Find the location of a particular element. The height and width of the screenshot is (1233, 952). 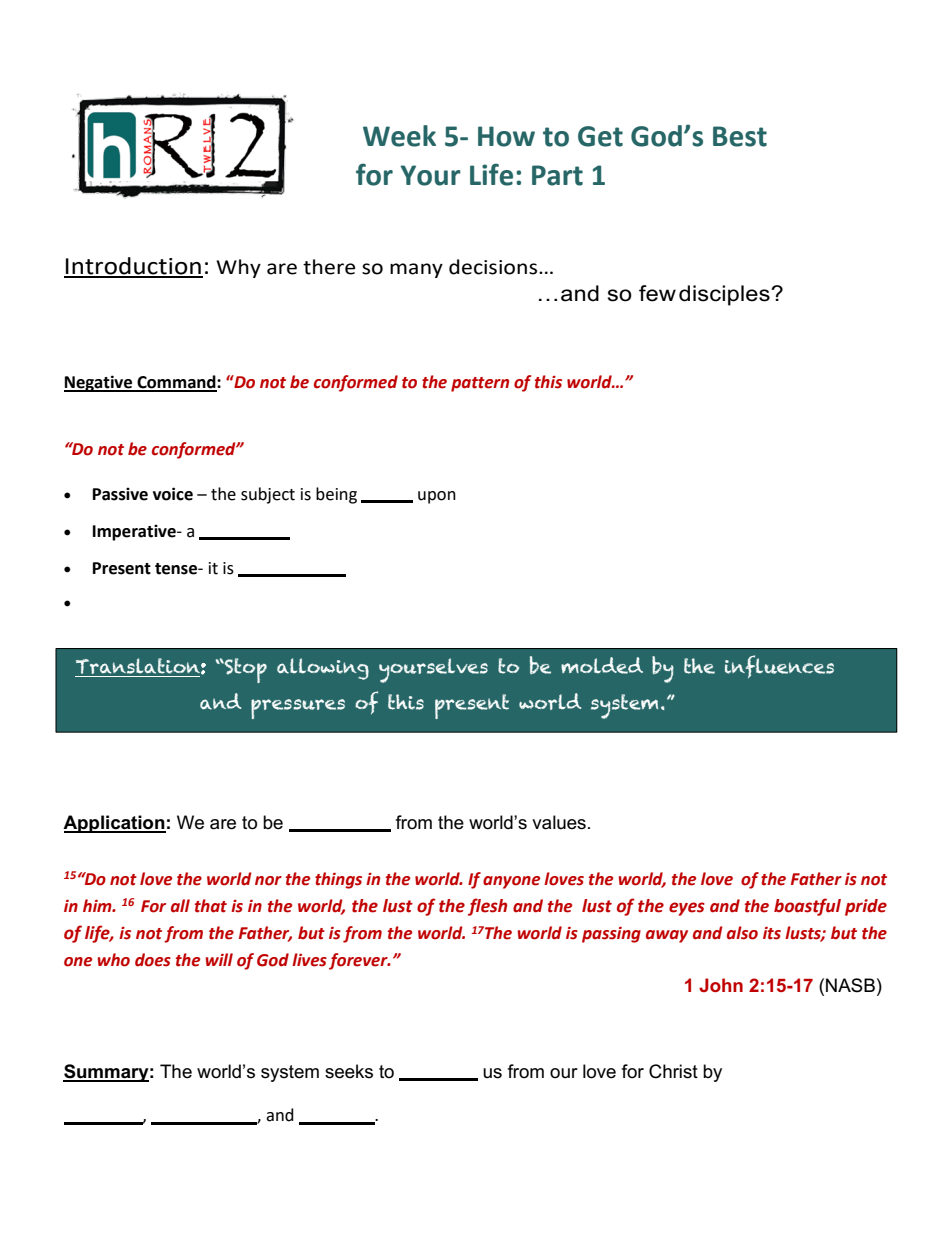

voice is located at coordinates (173, 494).
